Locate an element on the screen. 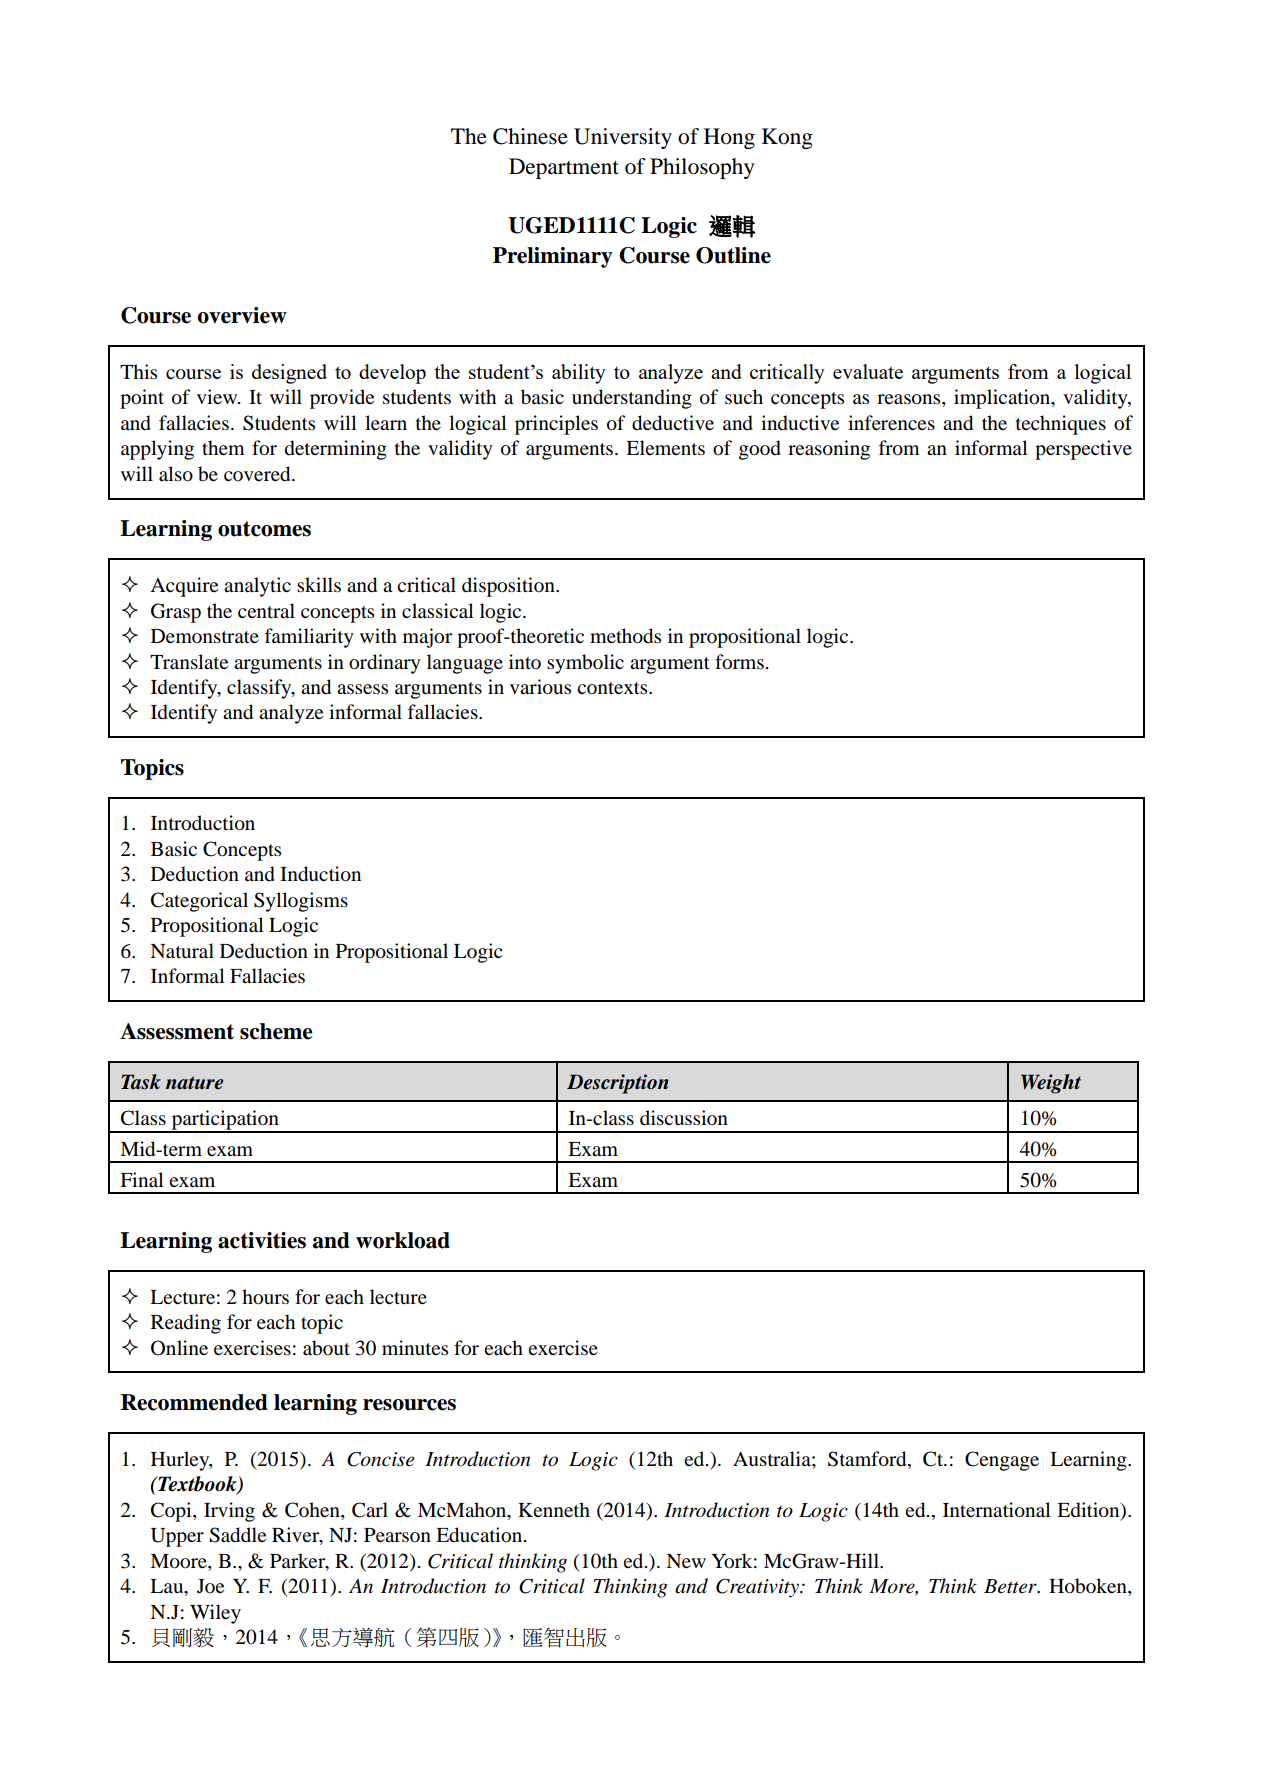 Image resolution: width=1264 pixels, height=1788 pixels. contexts is located at coordinates (613, 688).
